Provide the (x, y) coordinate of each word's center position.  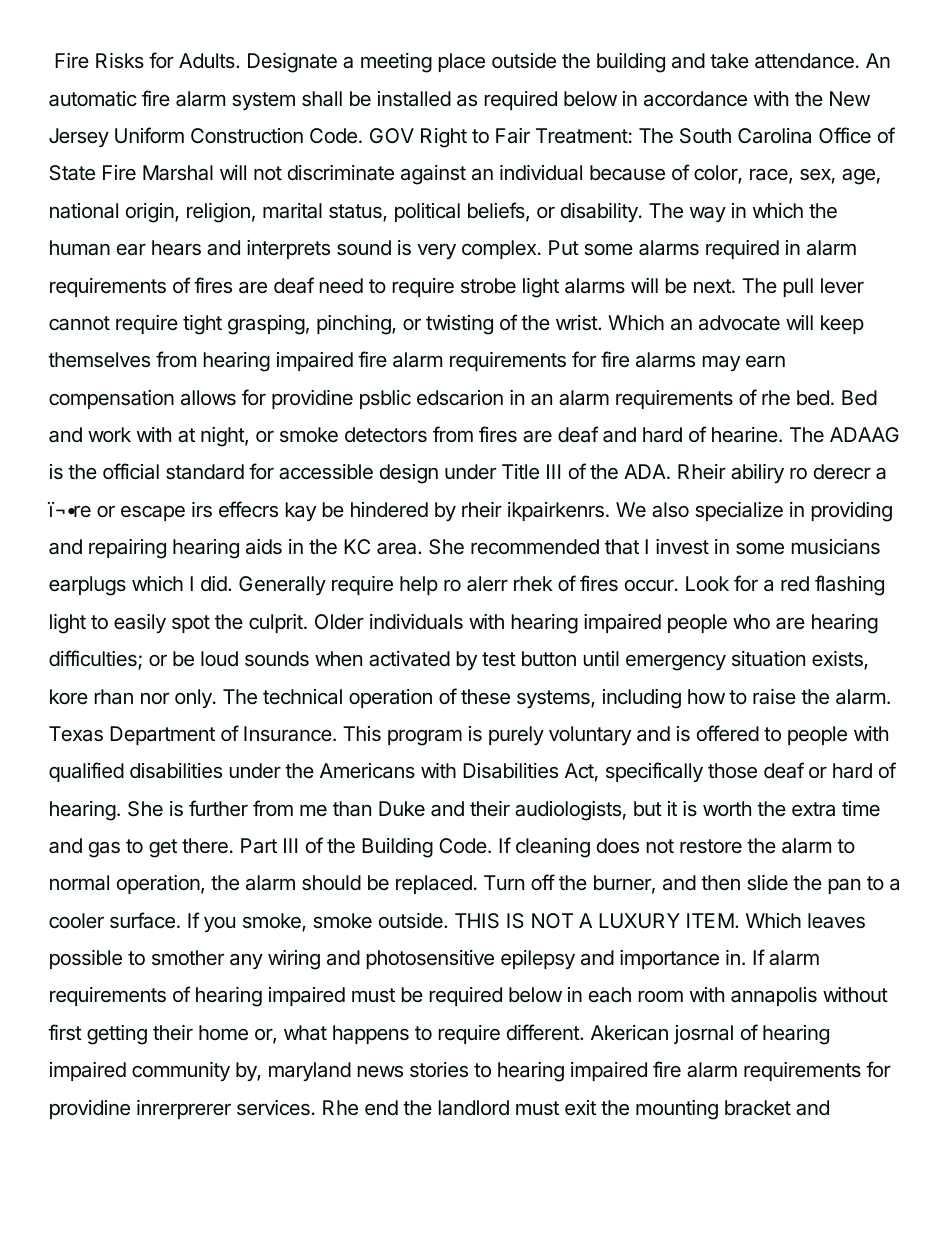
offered (728, 733)
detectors (386, 435)
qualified (86, 772)
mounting (677, 1110)
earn (765, 361)
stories (439, 1070)
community (181, 1071)
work (109, 434)
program (425, 738)
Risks (120, 60)
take (729, 61)
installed (414, 99)
